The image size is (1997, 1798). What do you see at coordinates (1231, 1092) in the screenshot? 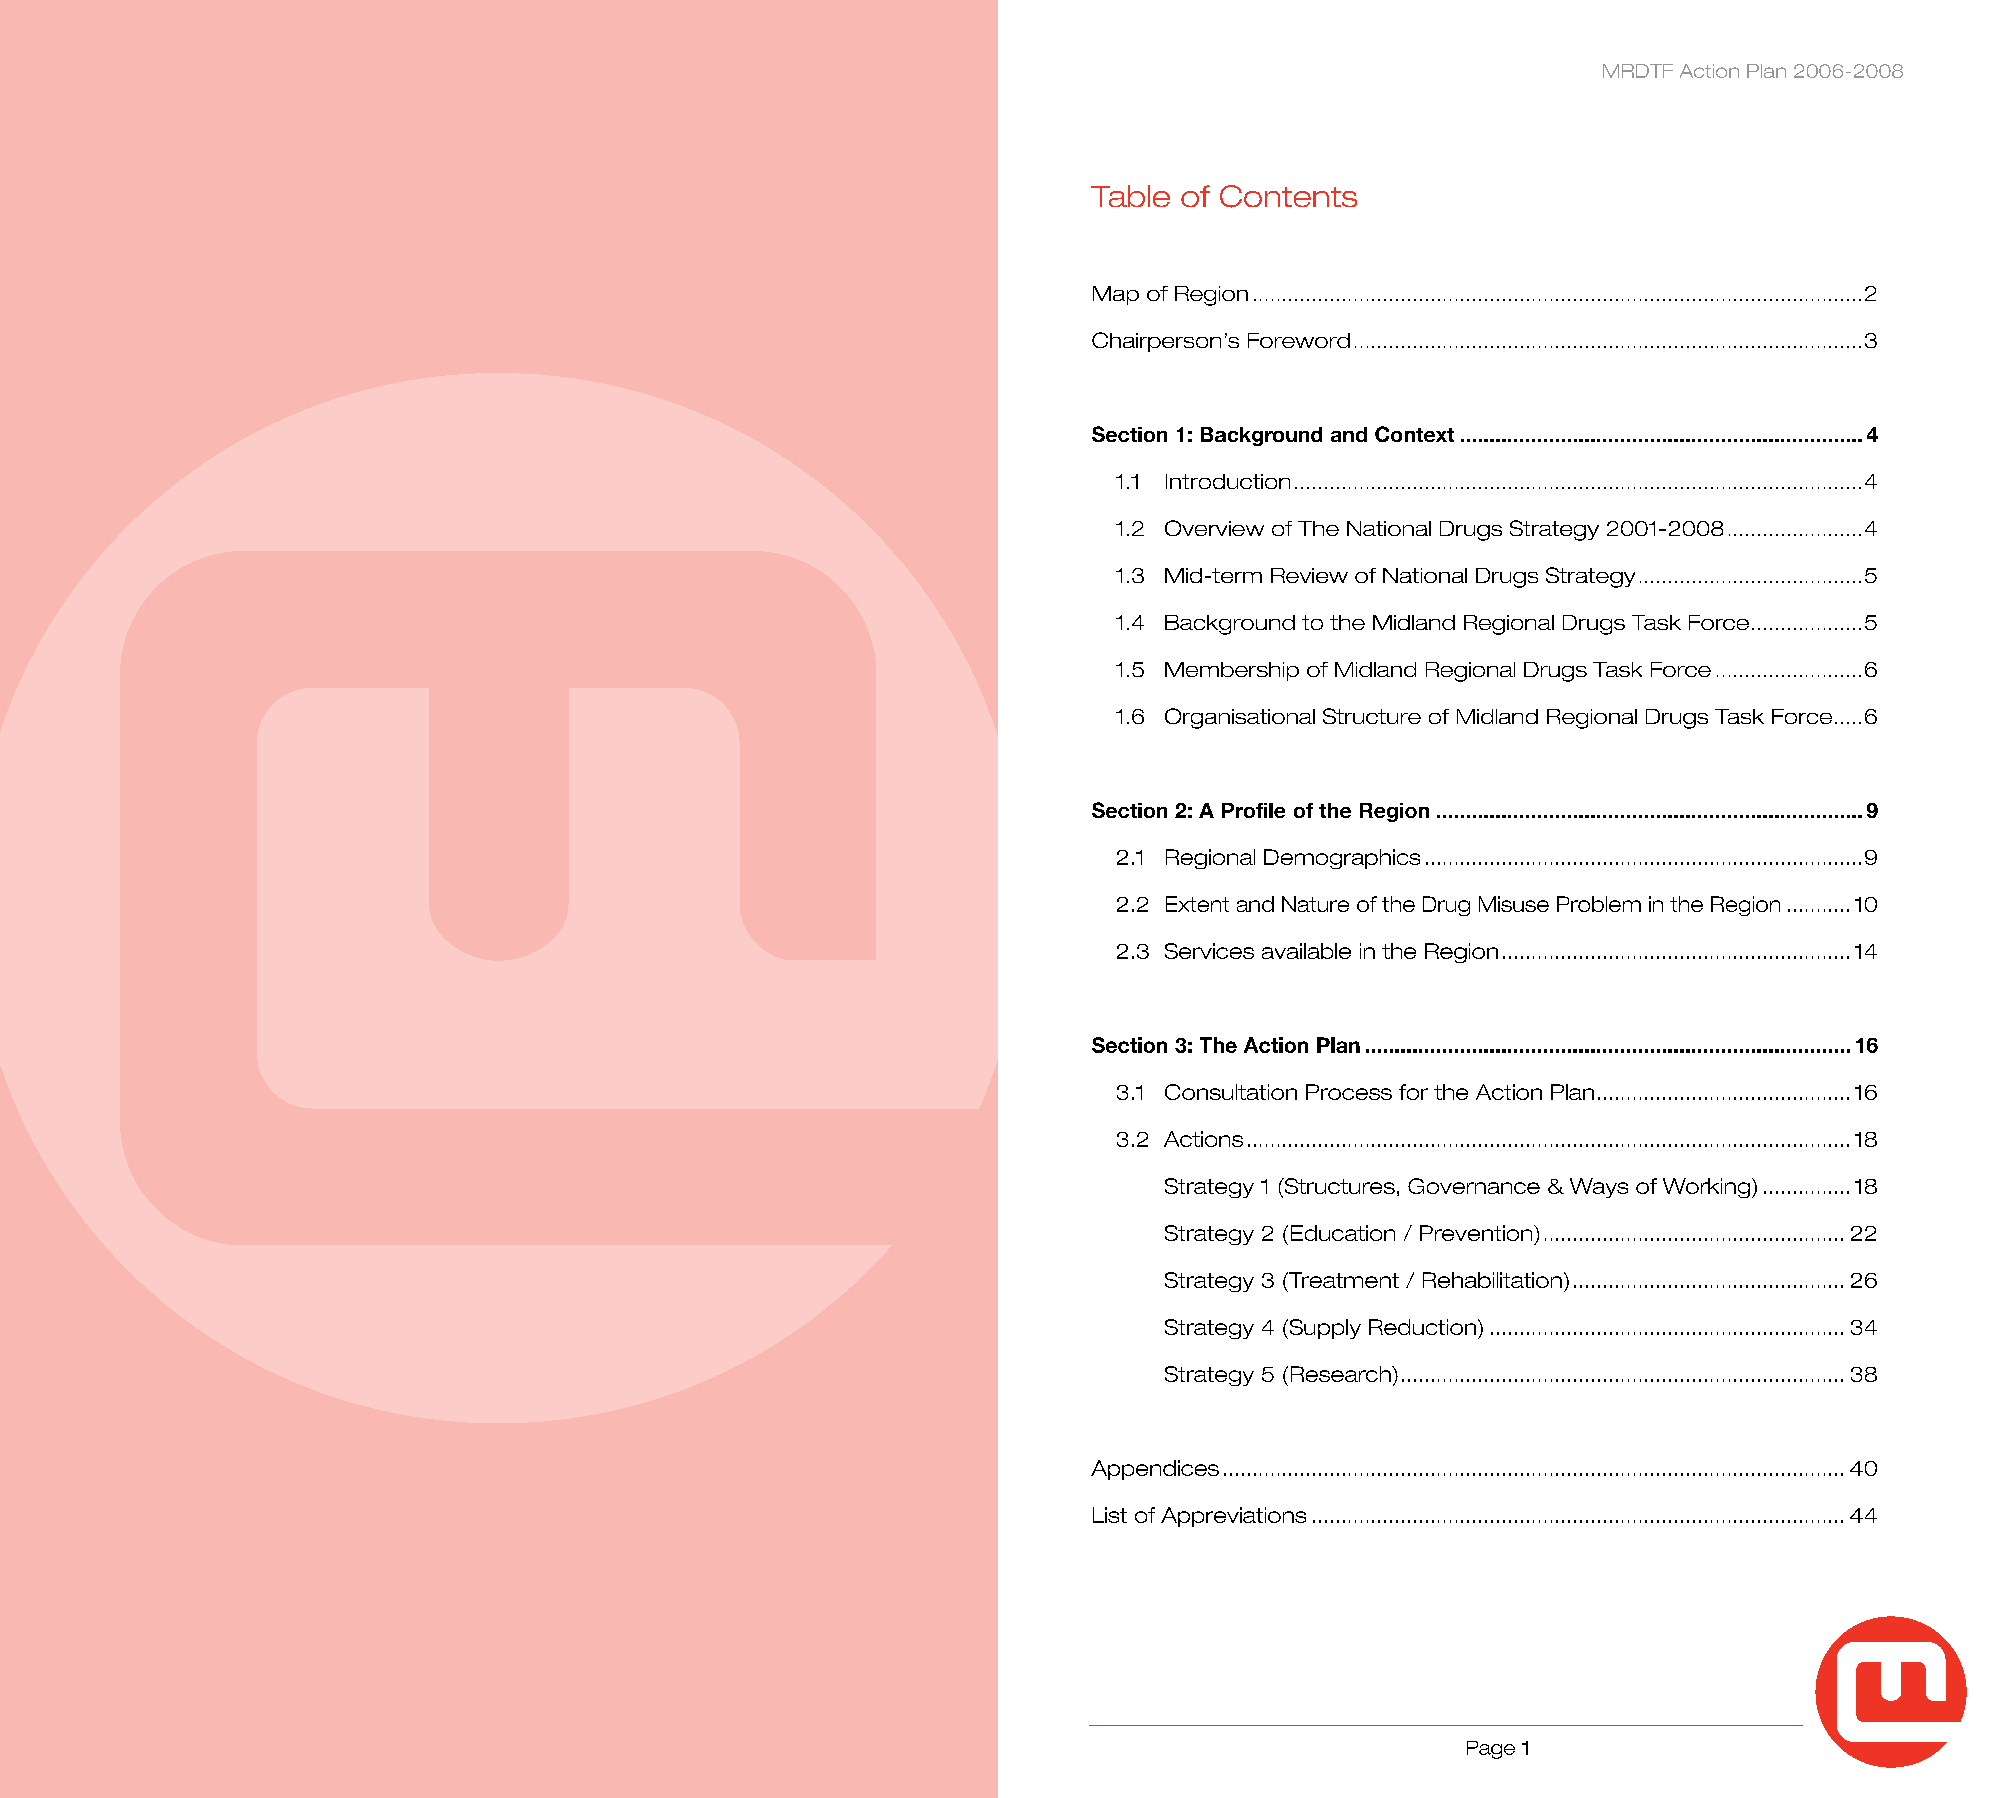
I see `Consultation` at bounding box center [1231, 1092].
